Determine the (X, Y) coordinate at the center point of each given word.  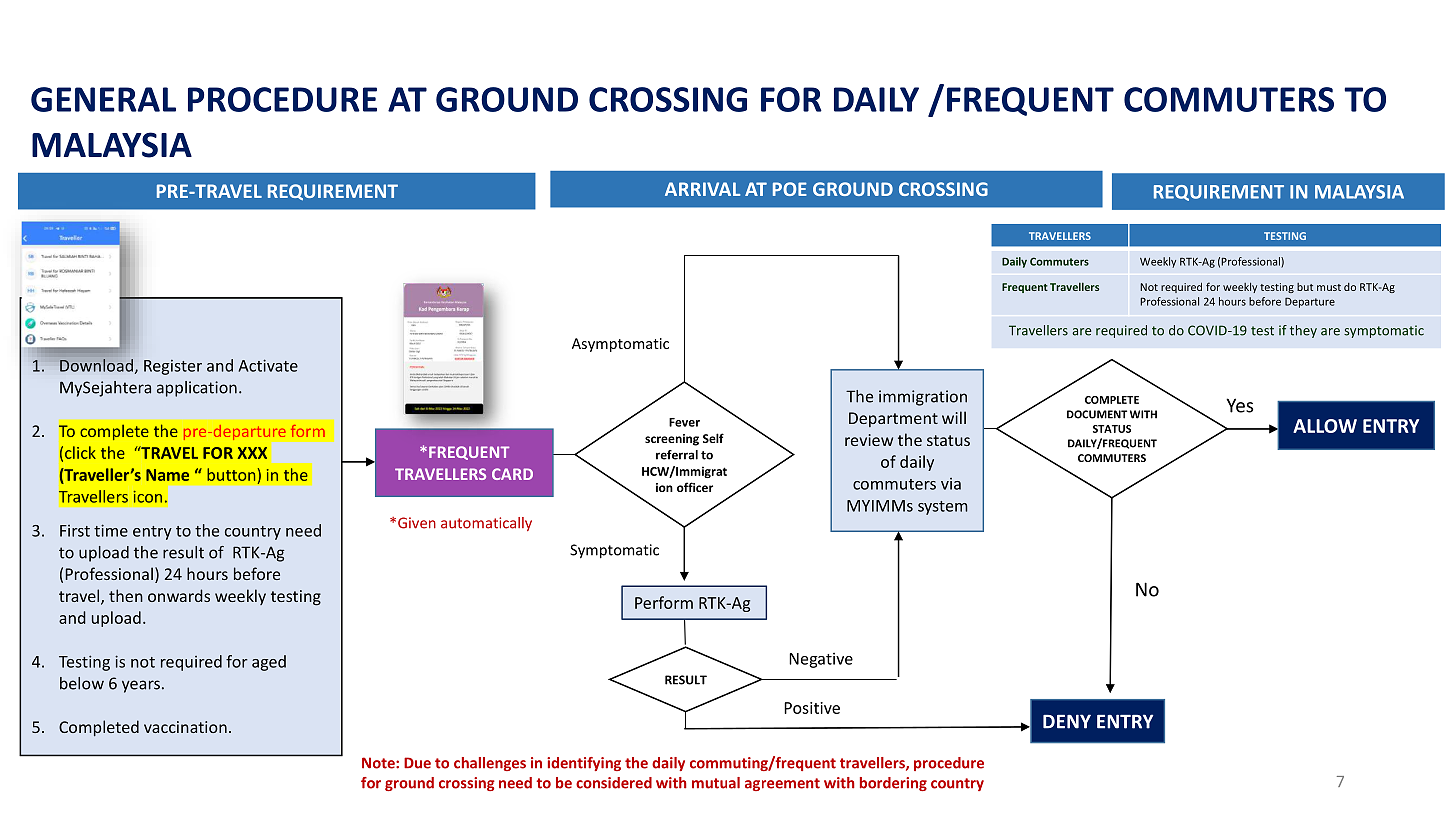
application (197, 389)
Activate (268, 365)
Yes (1239, 405)
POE (790, 189)
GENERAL (103, 99)
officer (695, 487)
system (943, 508)
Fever (684, 422)
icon (148, 497)
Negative (821, 660)
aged (269, 663)
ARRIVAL (702, 189)
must (1329, 287)
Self (713, 438)
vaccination (185, 727)
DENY (1067, 721)
